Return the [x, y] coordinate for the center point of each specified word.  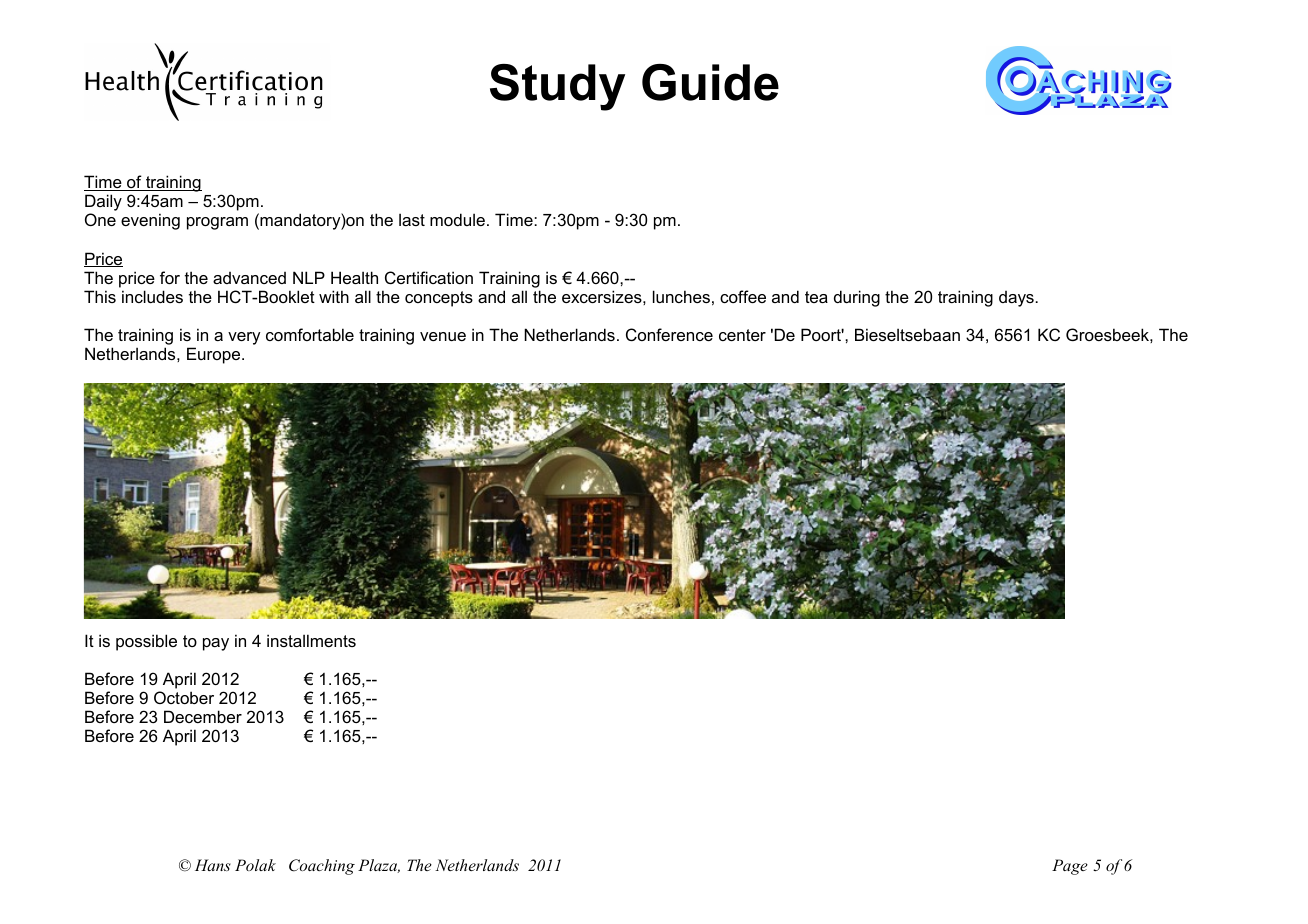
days [1016, 299]
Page [1070, 867]
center [742, 335]
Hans [213, 865]
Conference [669, 334]
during [857, 298]
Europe [215, 355]
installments [311, 640]
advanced [249, 278]
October [184, 697]
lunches [681, 296]
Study [557, 87]
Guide [710, 82]
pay [216, 644]
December [203, 716]
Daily [103, 204]
